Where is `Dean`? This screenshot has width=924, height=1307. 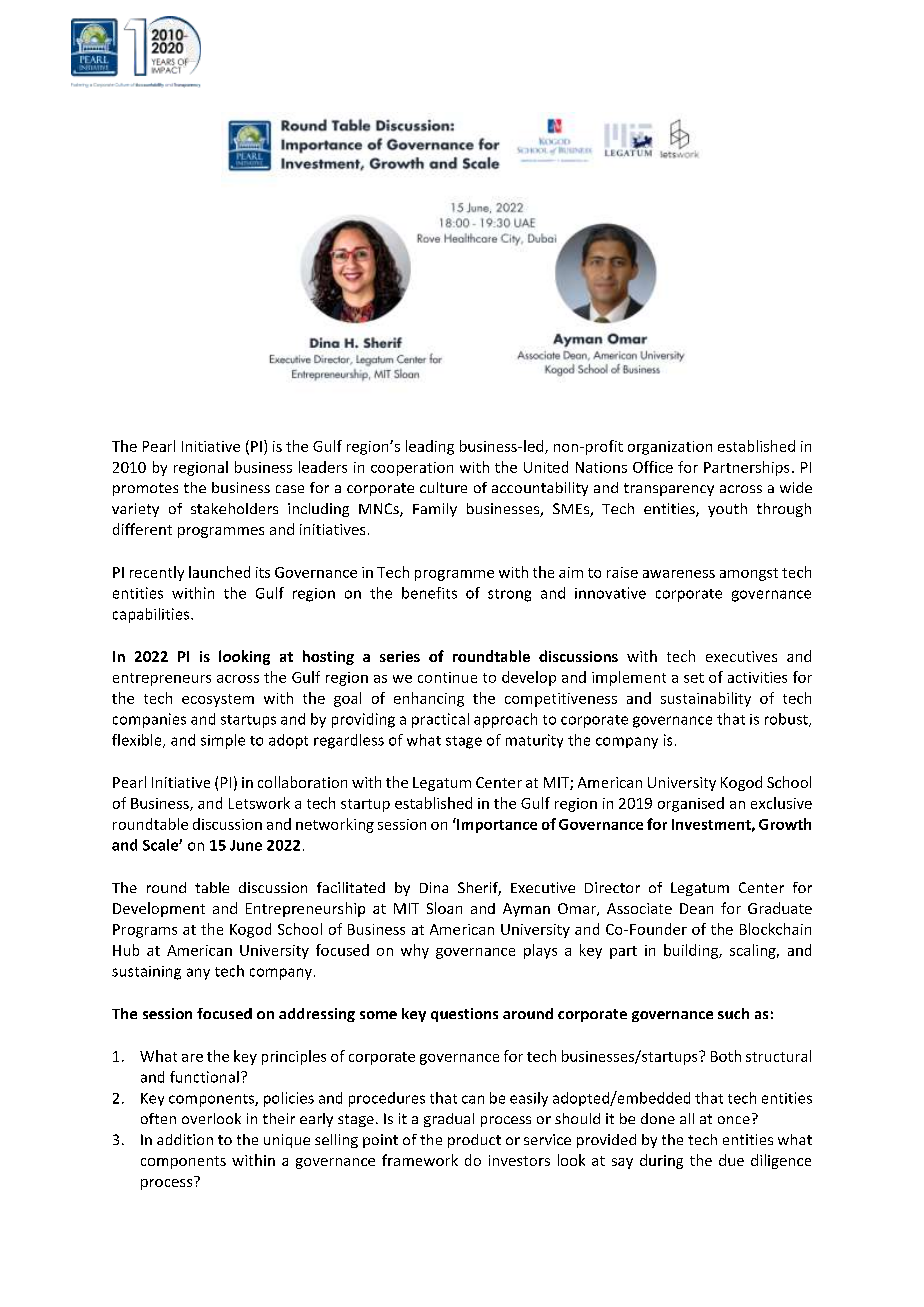
Dean is located at coordinates (696, 908).
